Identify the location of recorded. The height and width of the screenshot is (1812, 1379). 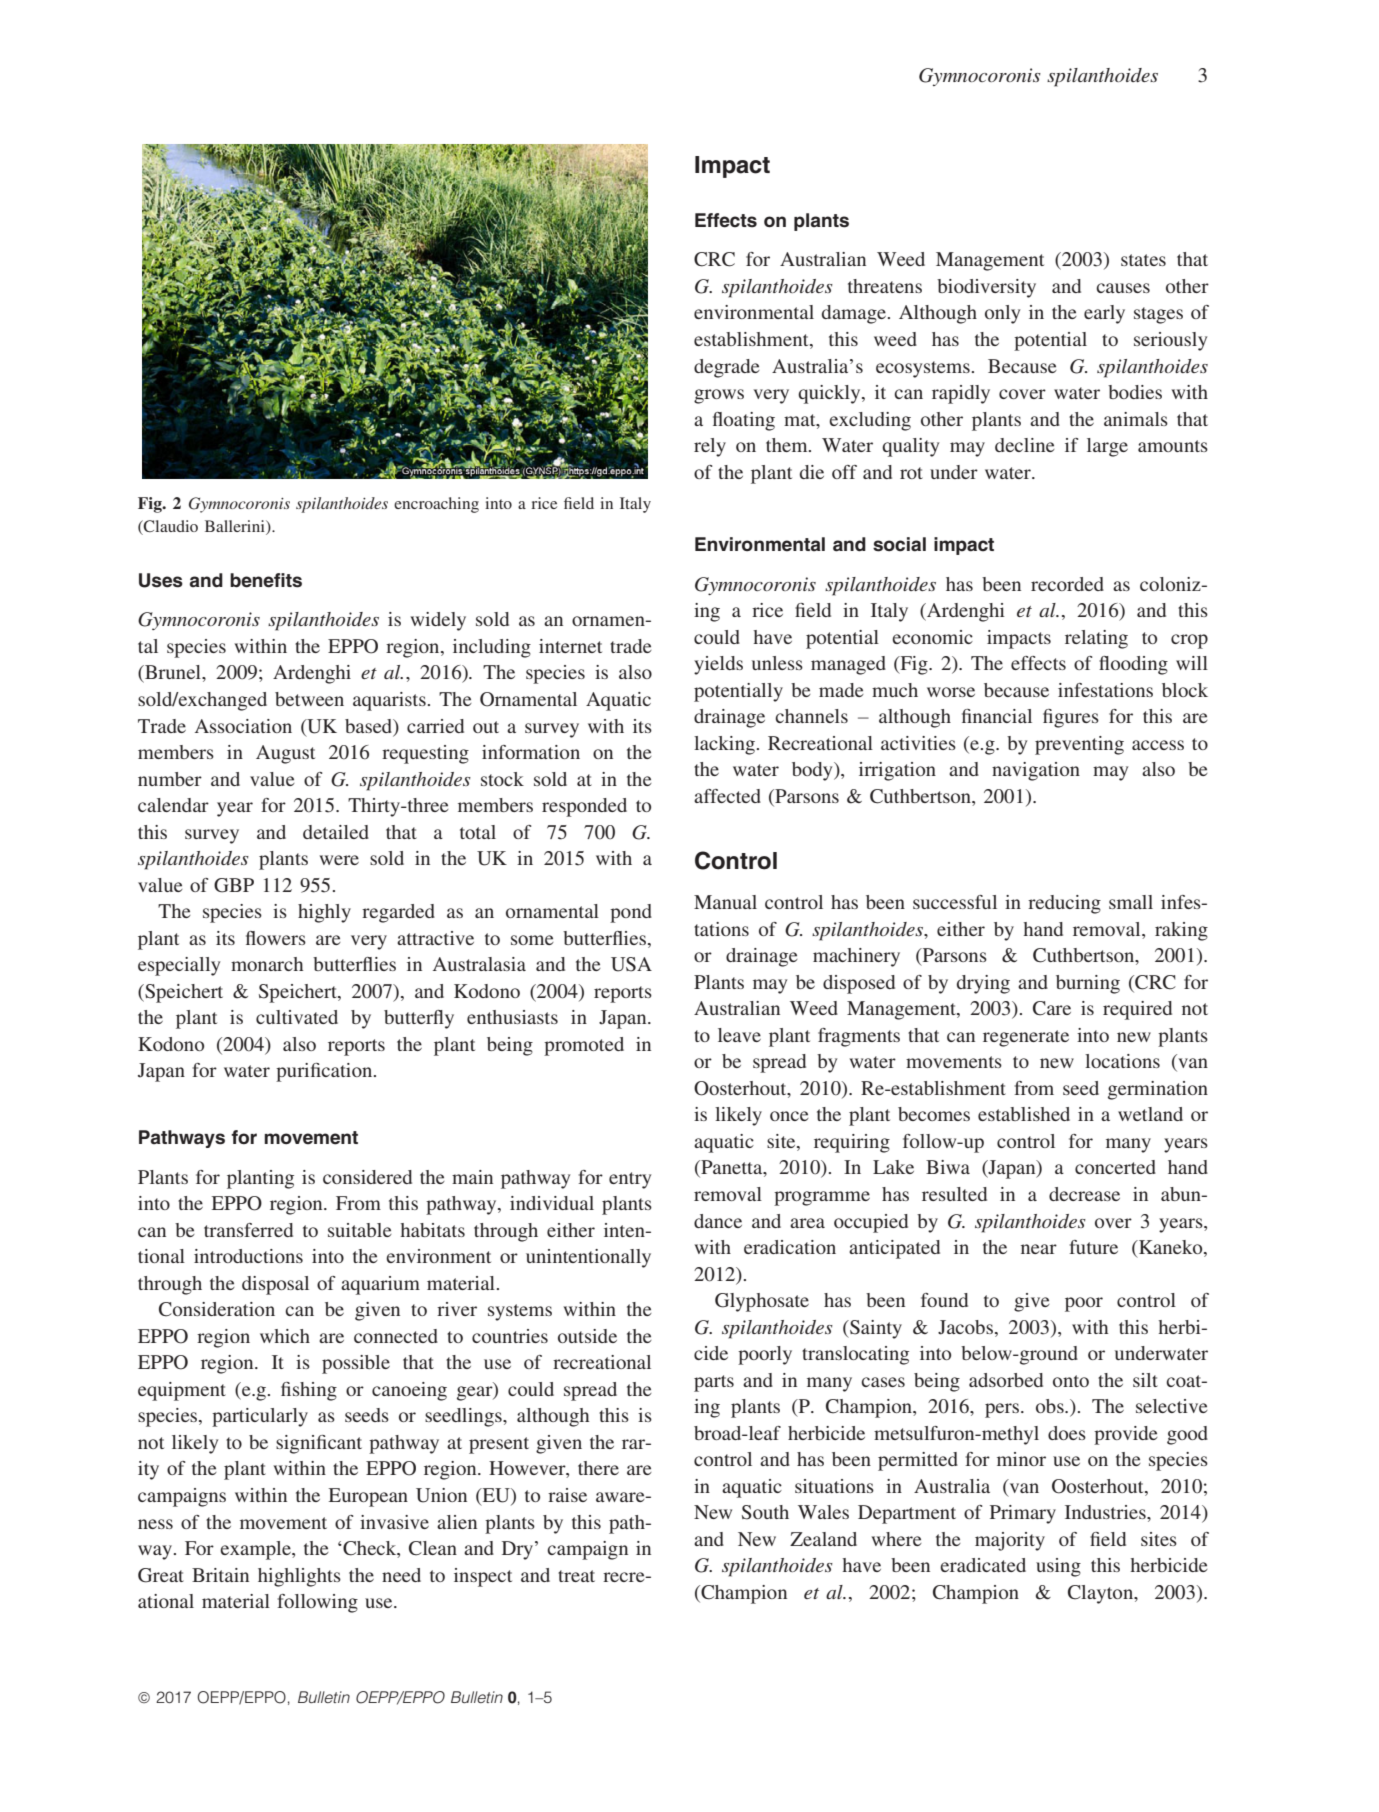
(1067, 584).
